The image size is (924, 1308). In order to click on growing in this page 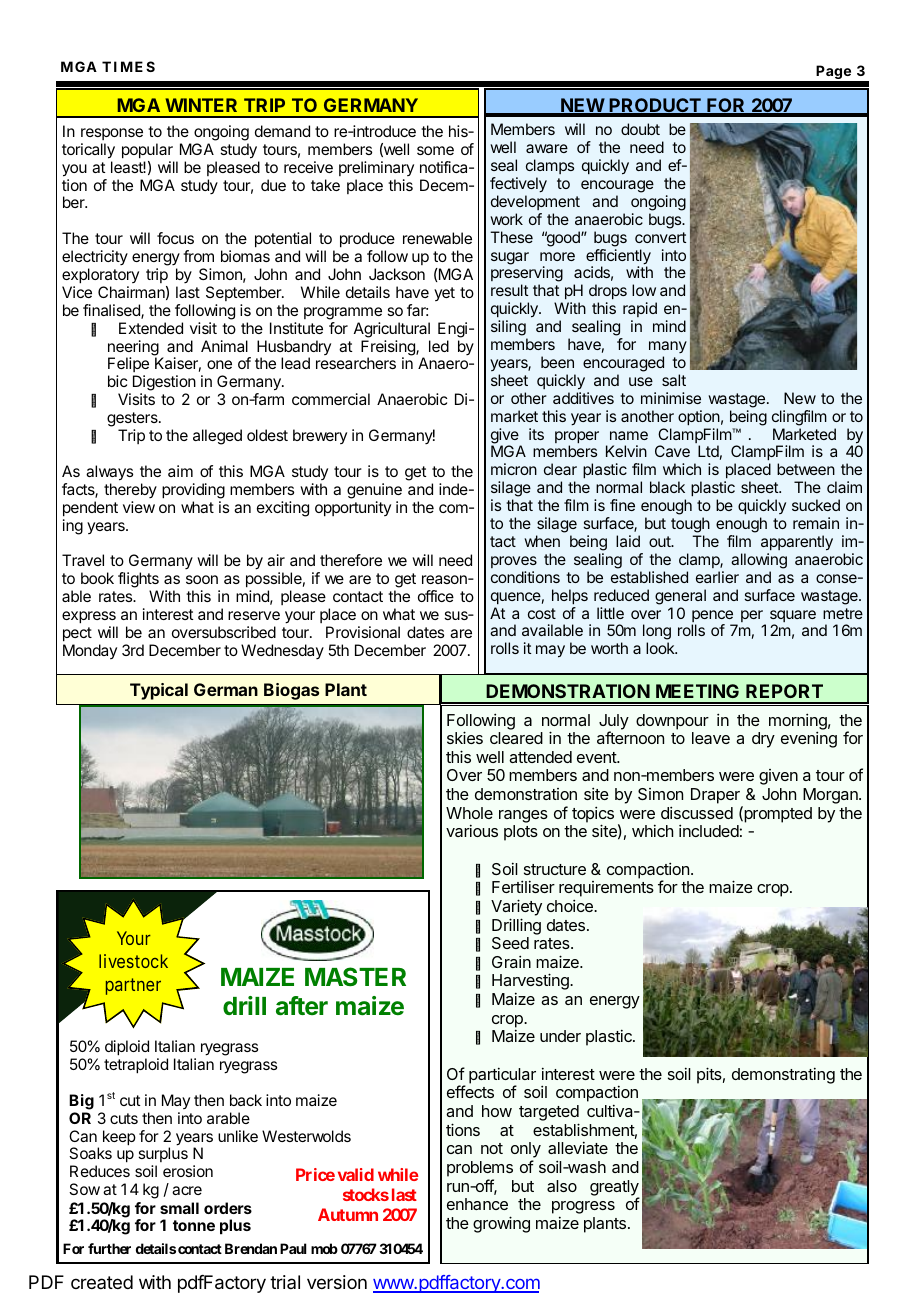, I will do `click(501, 1224)`.
